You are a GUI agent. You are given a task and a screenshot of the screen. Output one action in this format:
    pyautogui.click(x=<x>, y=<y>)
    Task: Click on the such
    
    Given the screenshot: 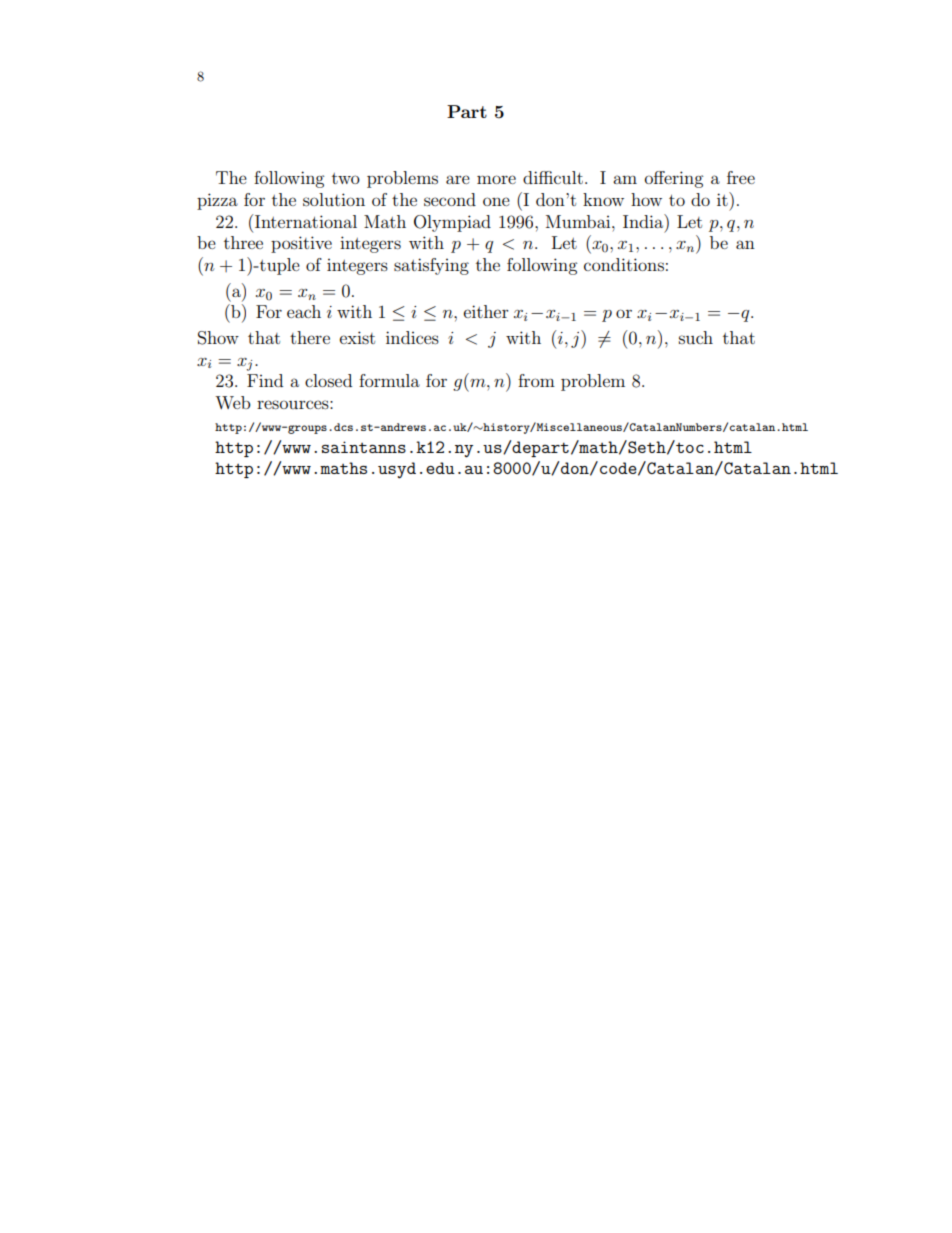 What is the action you would take?
    pyautogui.click(x=696, y=337)
